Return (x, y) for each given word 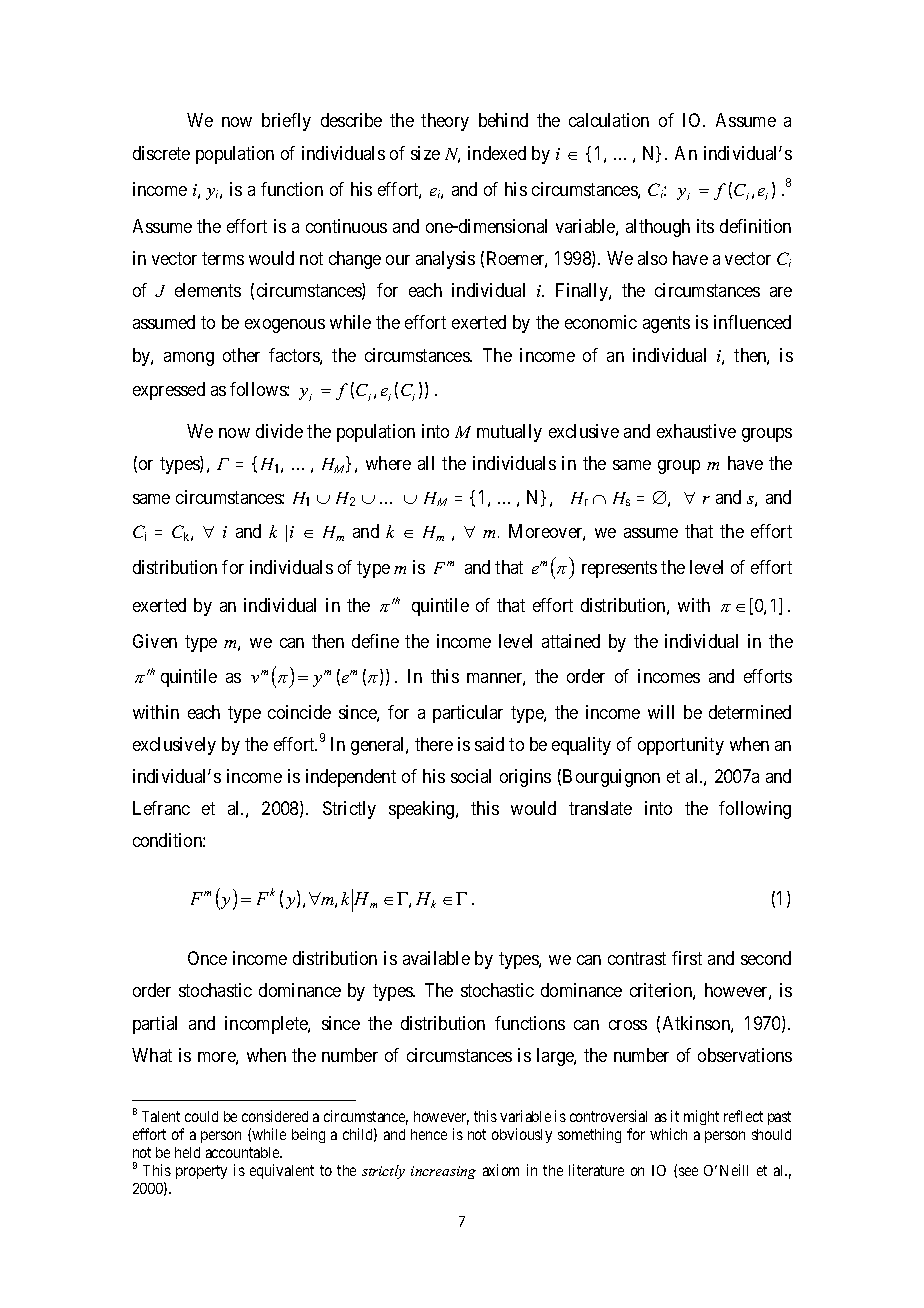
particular (468, 714)
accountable (243, 1152)
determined (750, 712)
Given (155, 641)
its (705, 226)
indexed (497, 153)
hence (429, 1134)
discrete (161, 153)
